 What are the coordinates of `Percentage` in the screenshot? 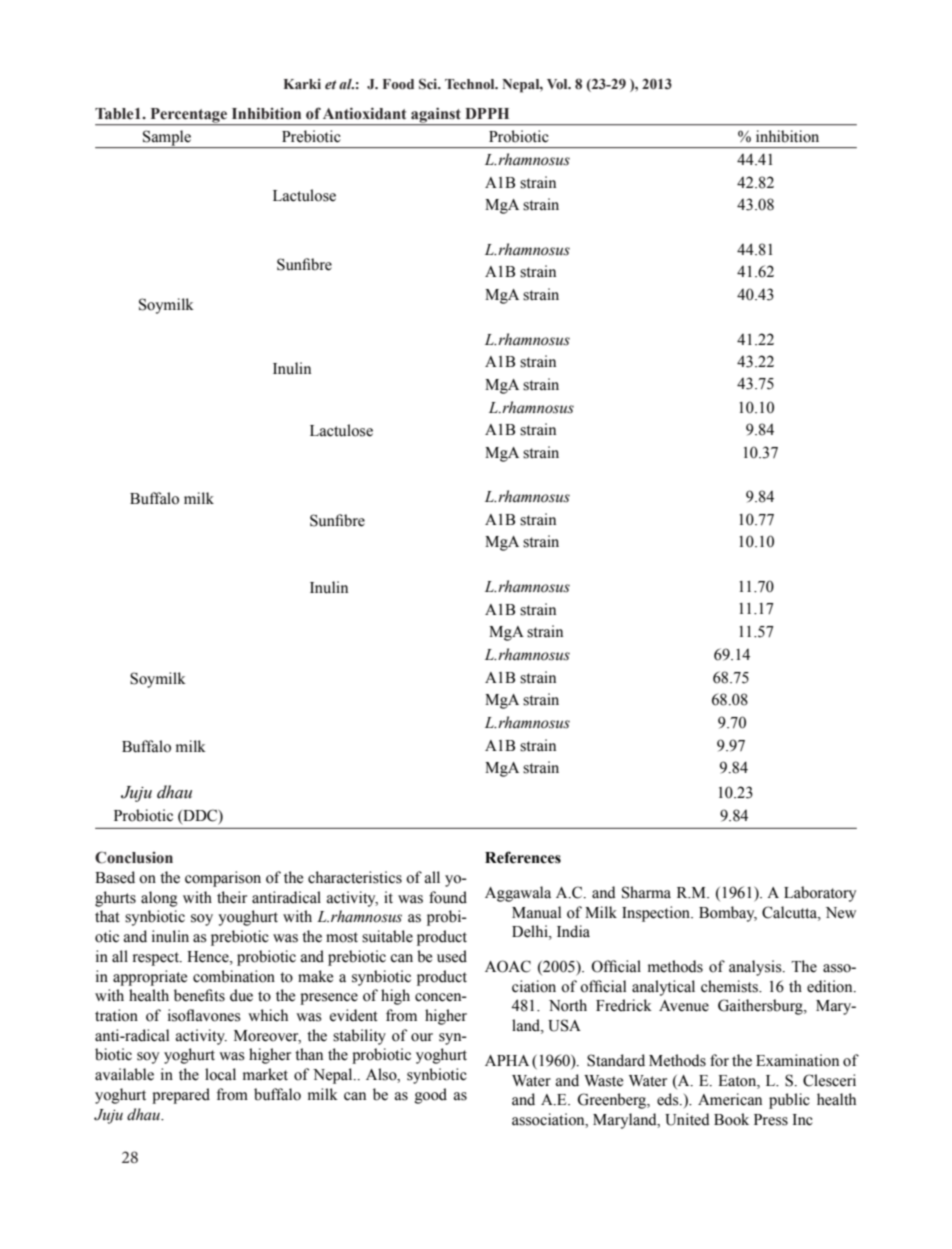 It's located at (189, 116).
